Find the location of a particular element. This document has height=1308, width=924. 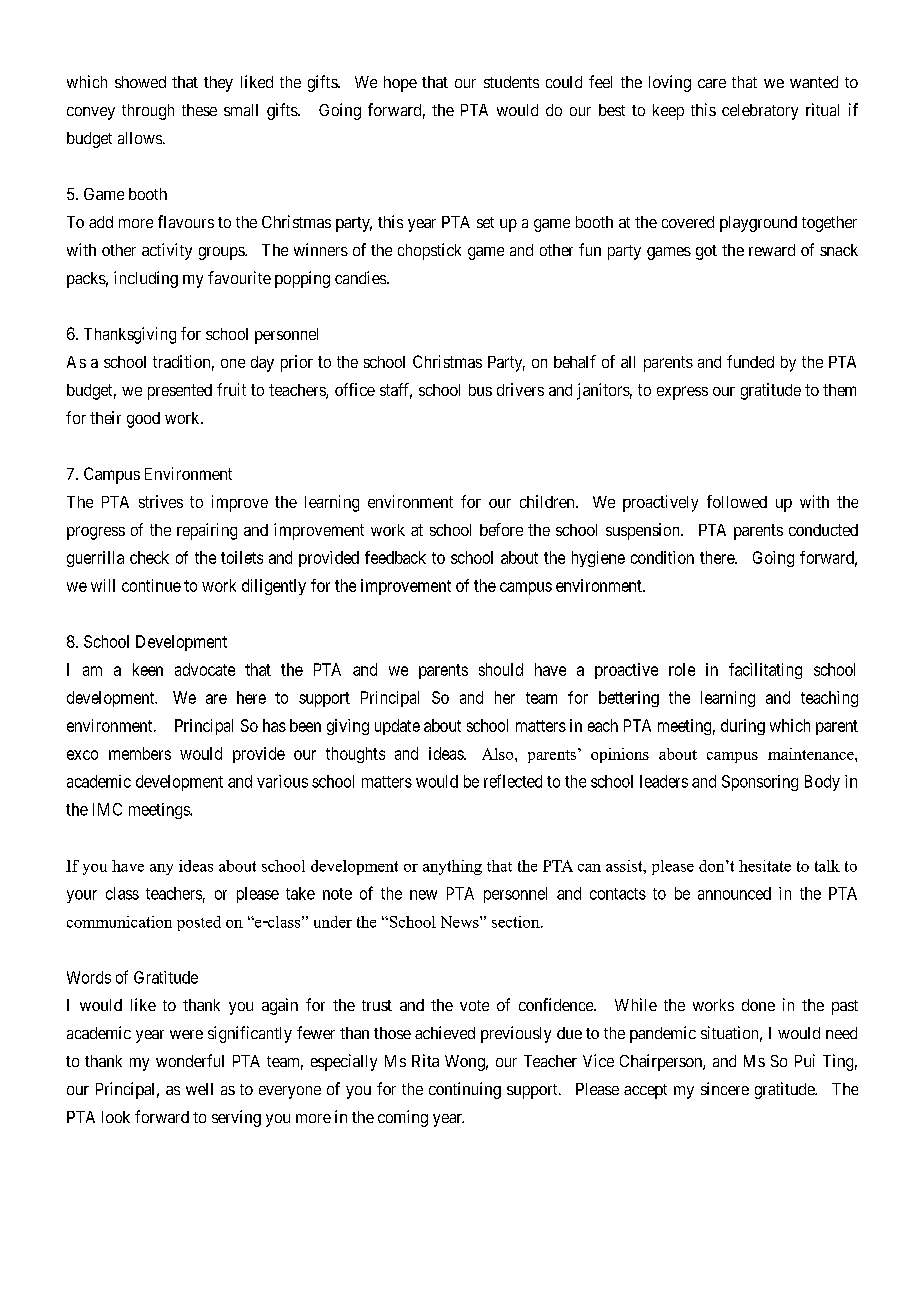

condition is located at coordinates (662, 557).
